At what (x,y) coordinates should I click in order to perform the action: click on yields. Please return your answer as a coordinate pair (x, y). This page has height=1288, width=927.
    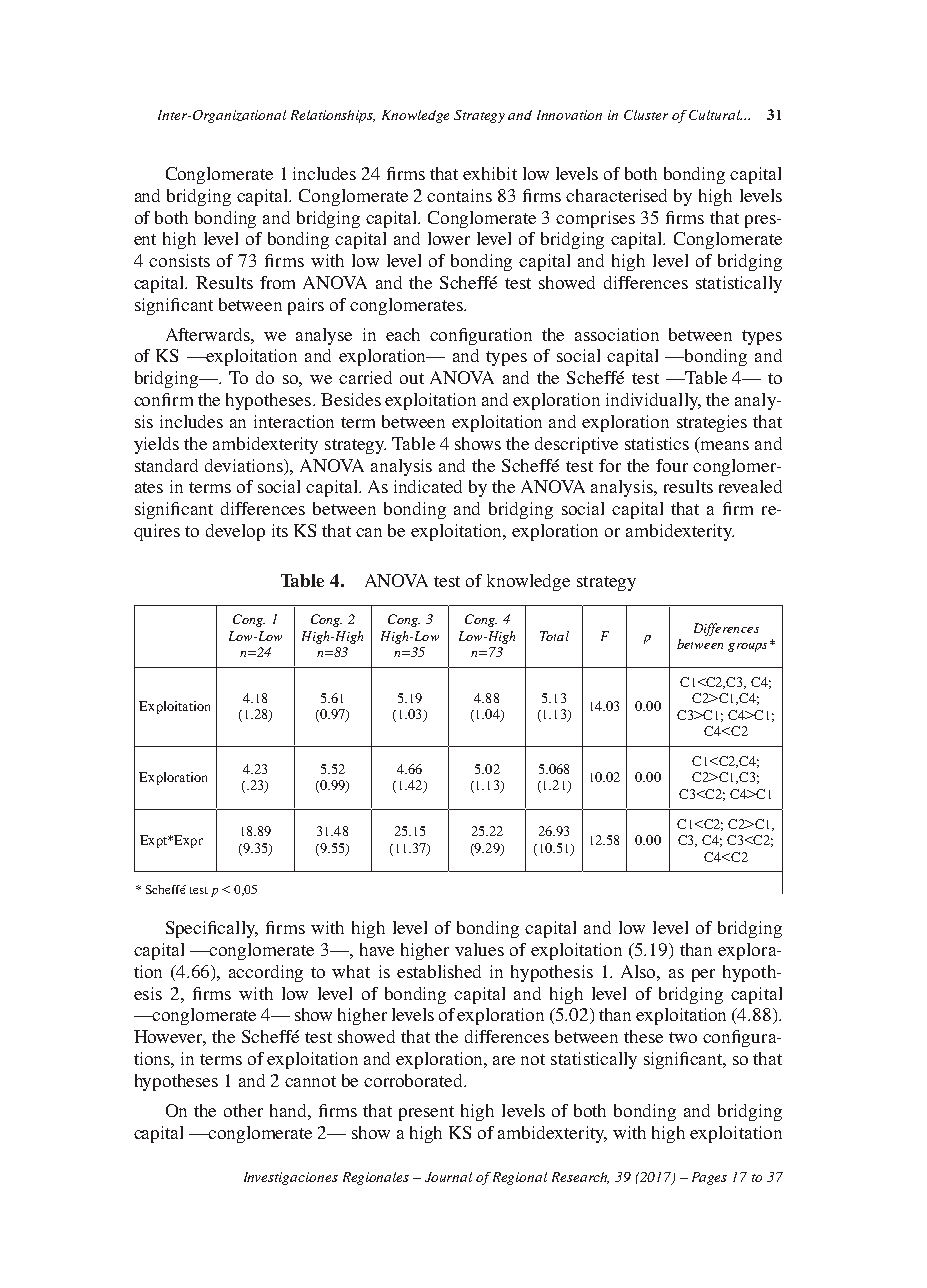
    Looking at the image, I should click on (156, 445).
